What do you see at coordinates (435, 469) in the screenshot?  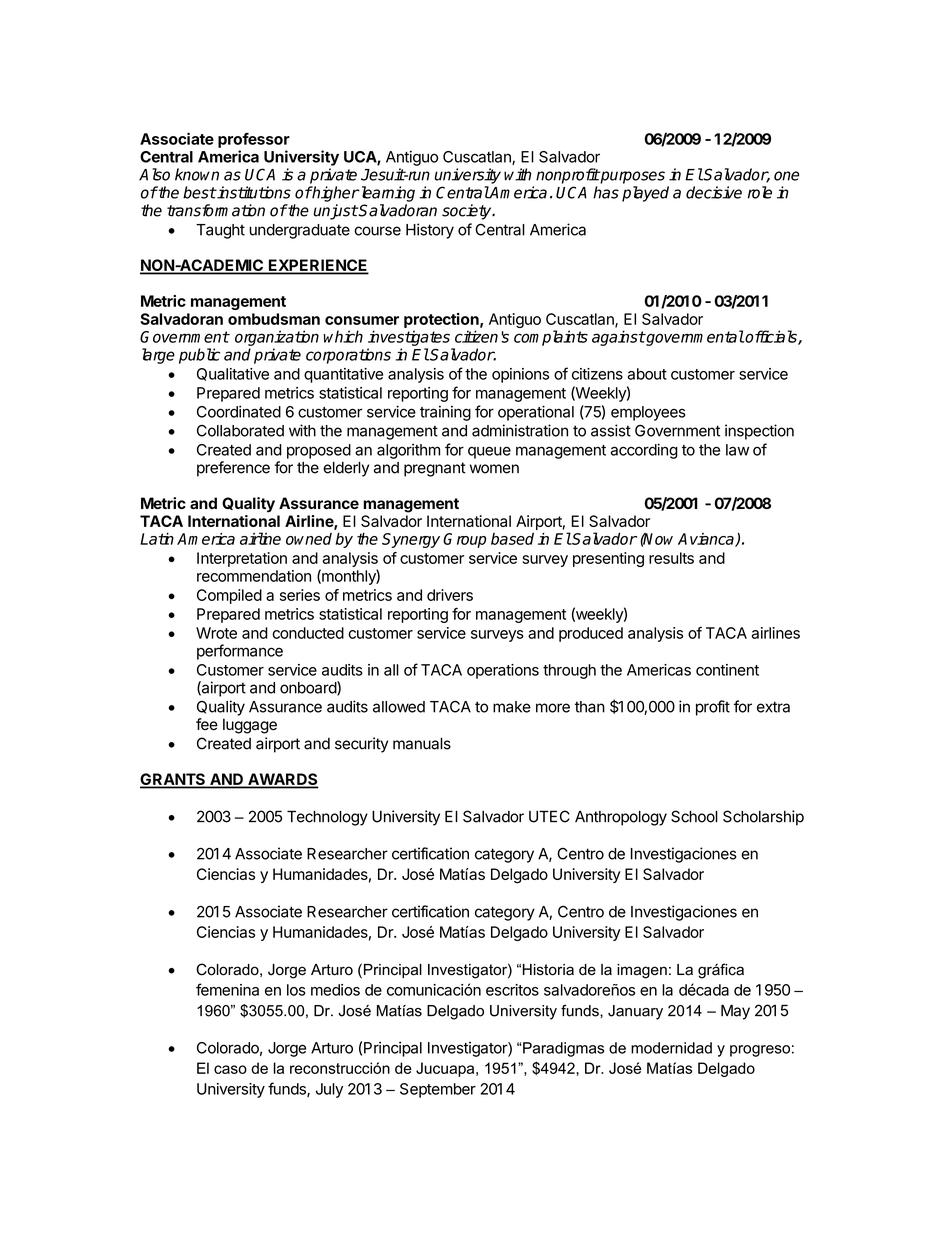 I see `pregnant` at bounding box center [435, 469].
